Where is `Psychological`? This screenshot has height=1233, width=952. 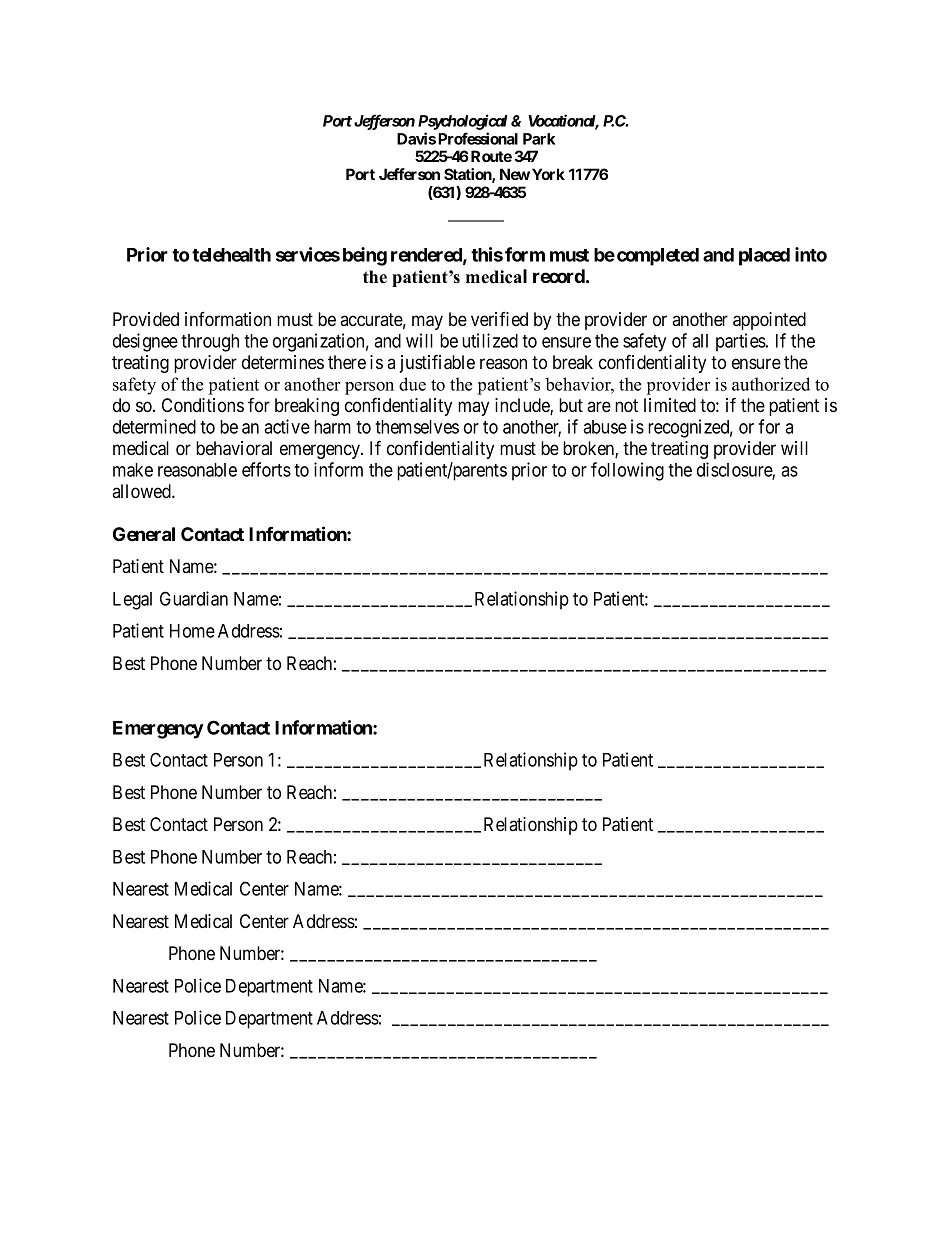
Psychological is located at coordinates (462, 122).
